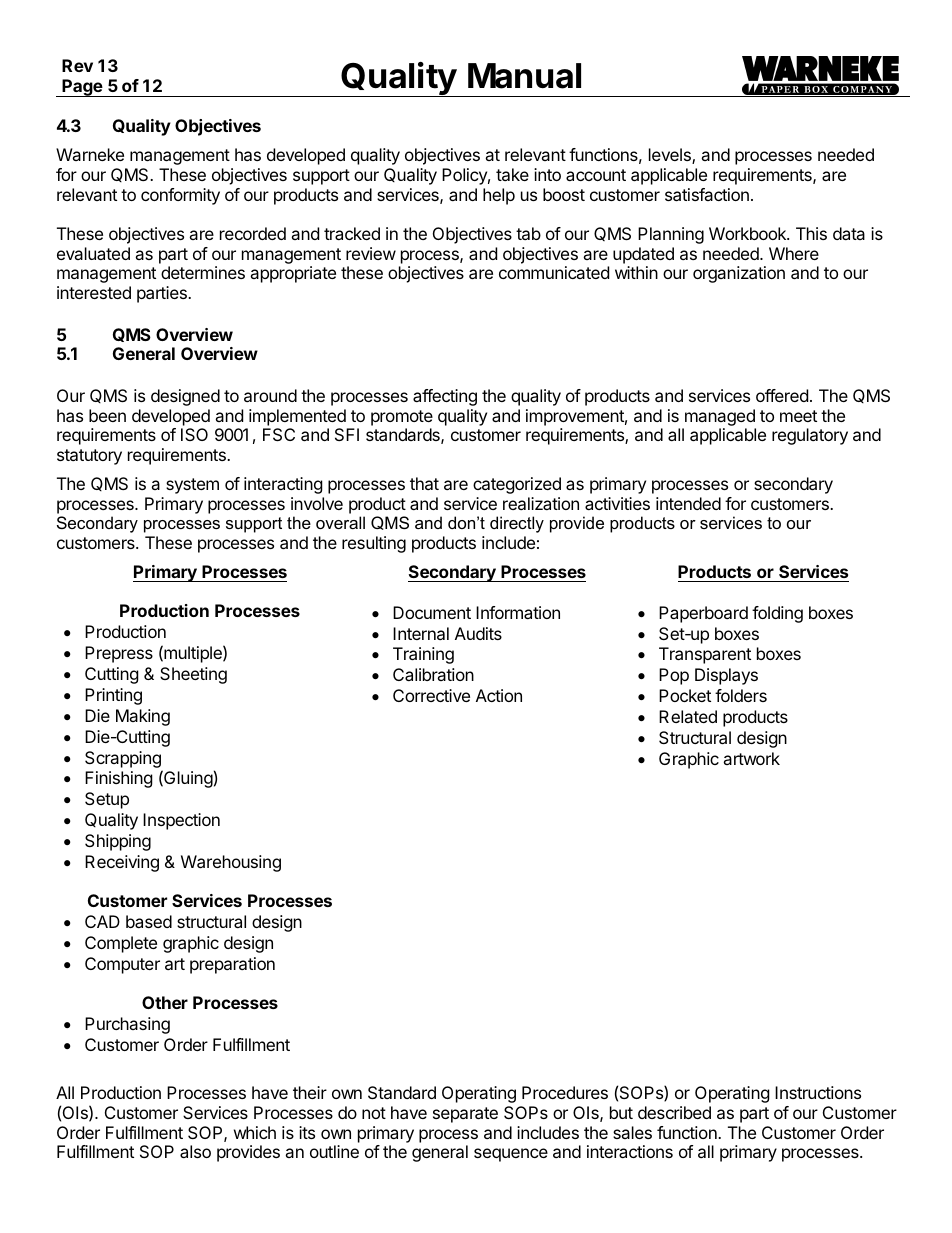 This page has height=1233, width=952. I want to click on separate, so click(465, 1115).
